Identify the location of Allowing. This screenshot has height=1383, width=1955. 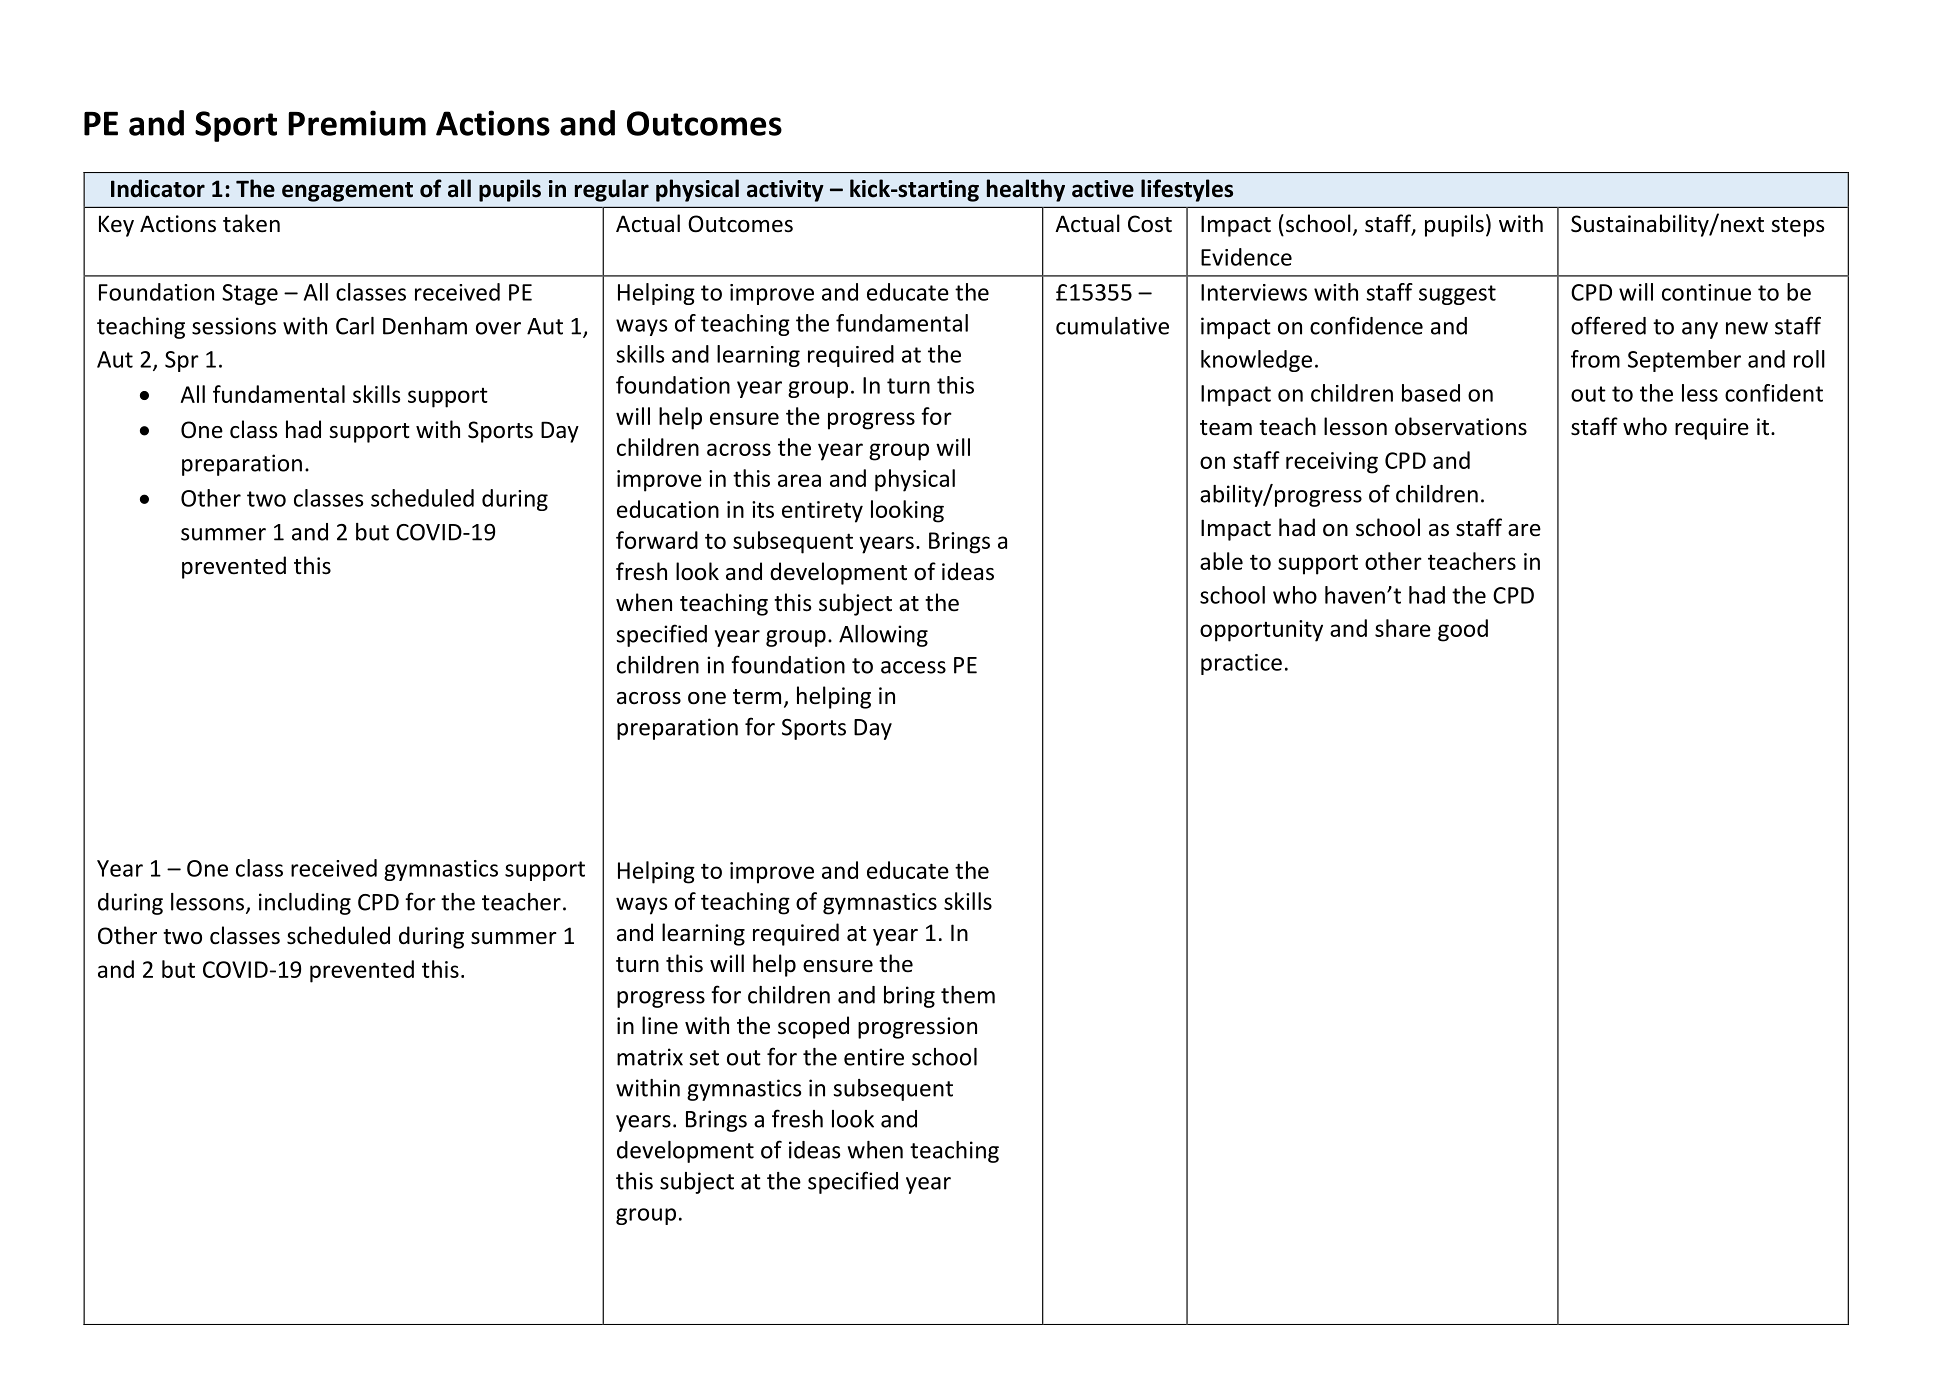
(883, 636).
